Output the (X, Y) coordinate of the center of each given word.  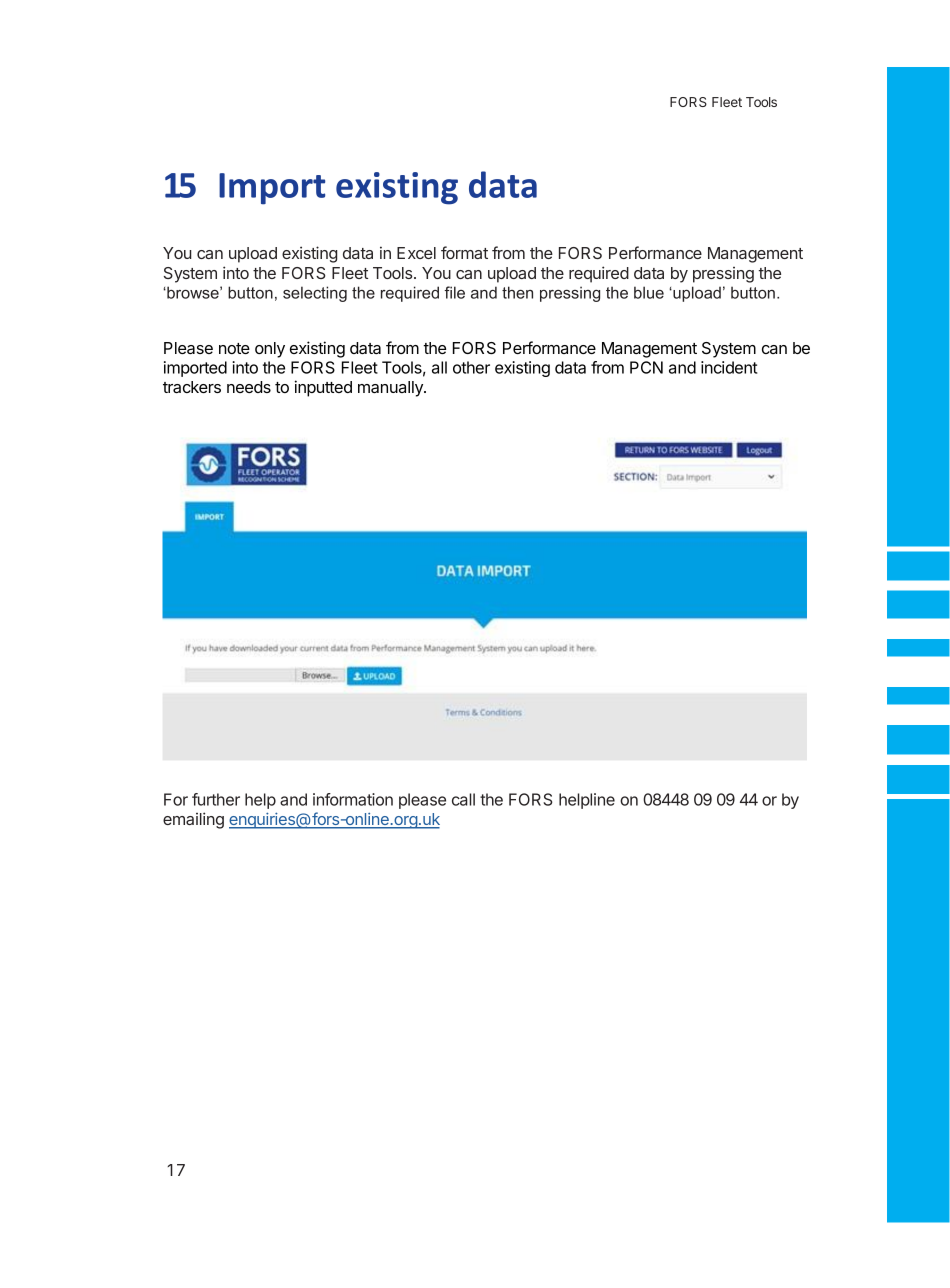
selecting (315, 294)
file (454, 292)
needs (249, 387)
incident (729, 367)
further (216, 799)
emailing (193, 820)
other (471, 367)
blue (649, 292)
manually (391, 389)
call (463, 799)
